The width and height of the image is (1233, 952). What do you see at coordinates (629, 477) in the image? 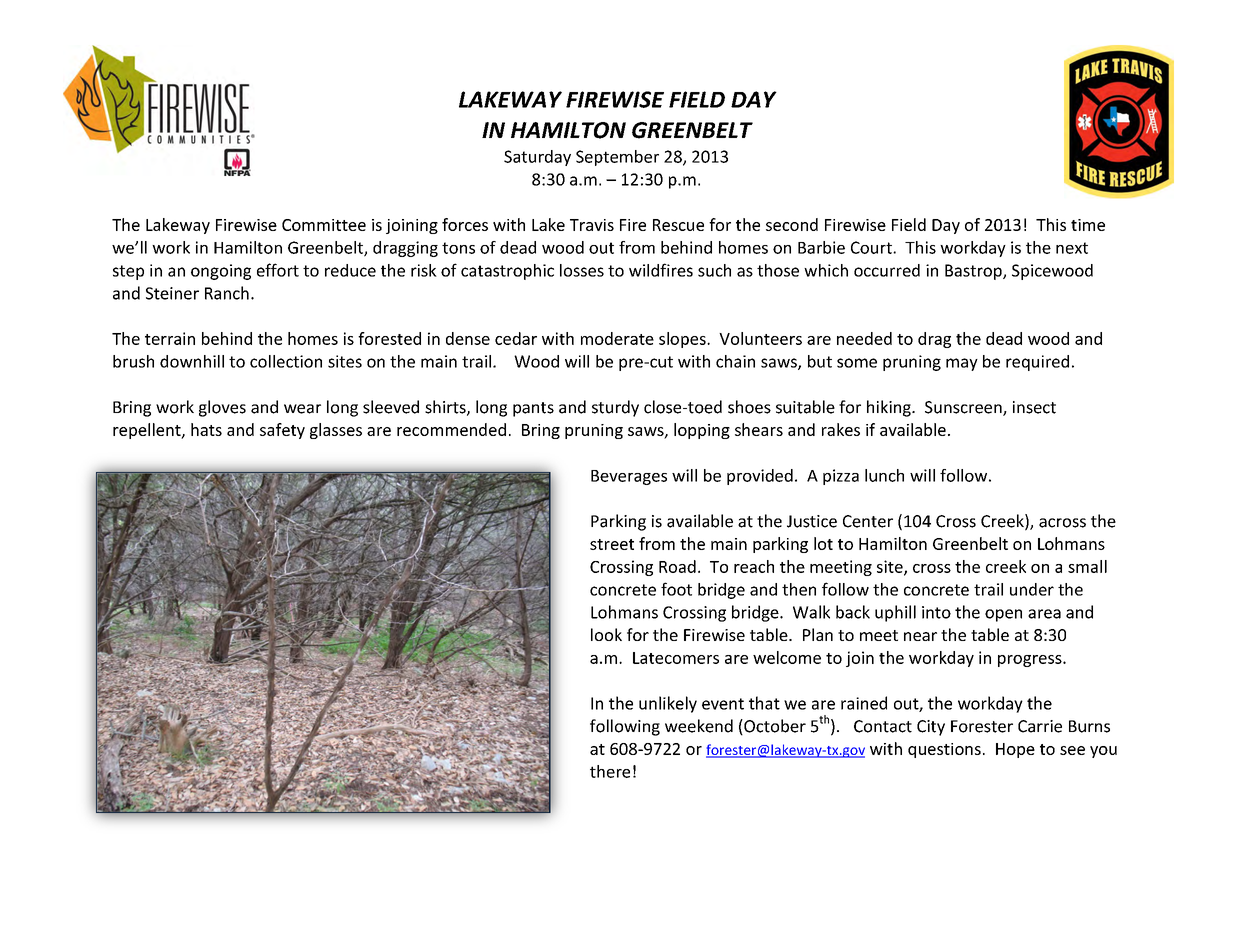
I see `Beverages` at bounding box center [629, 477].
